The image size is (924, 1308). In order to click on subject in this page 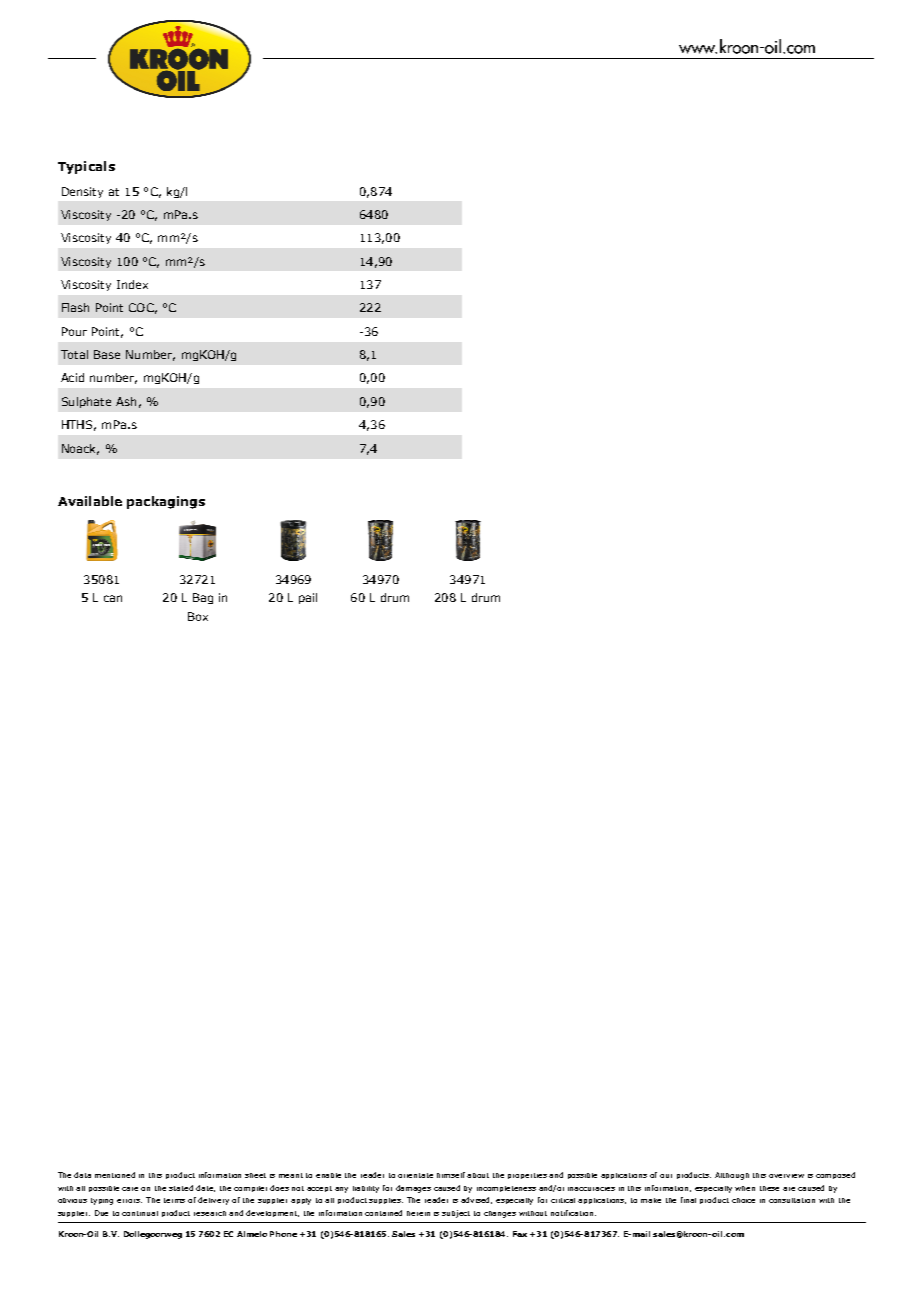, I will do `click(456, 1214)`.
